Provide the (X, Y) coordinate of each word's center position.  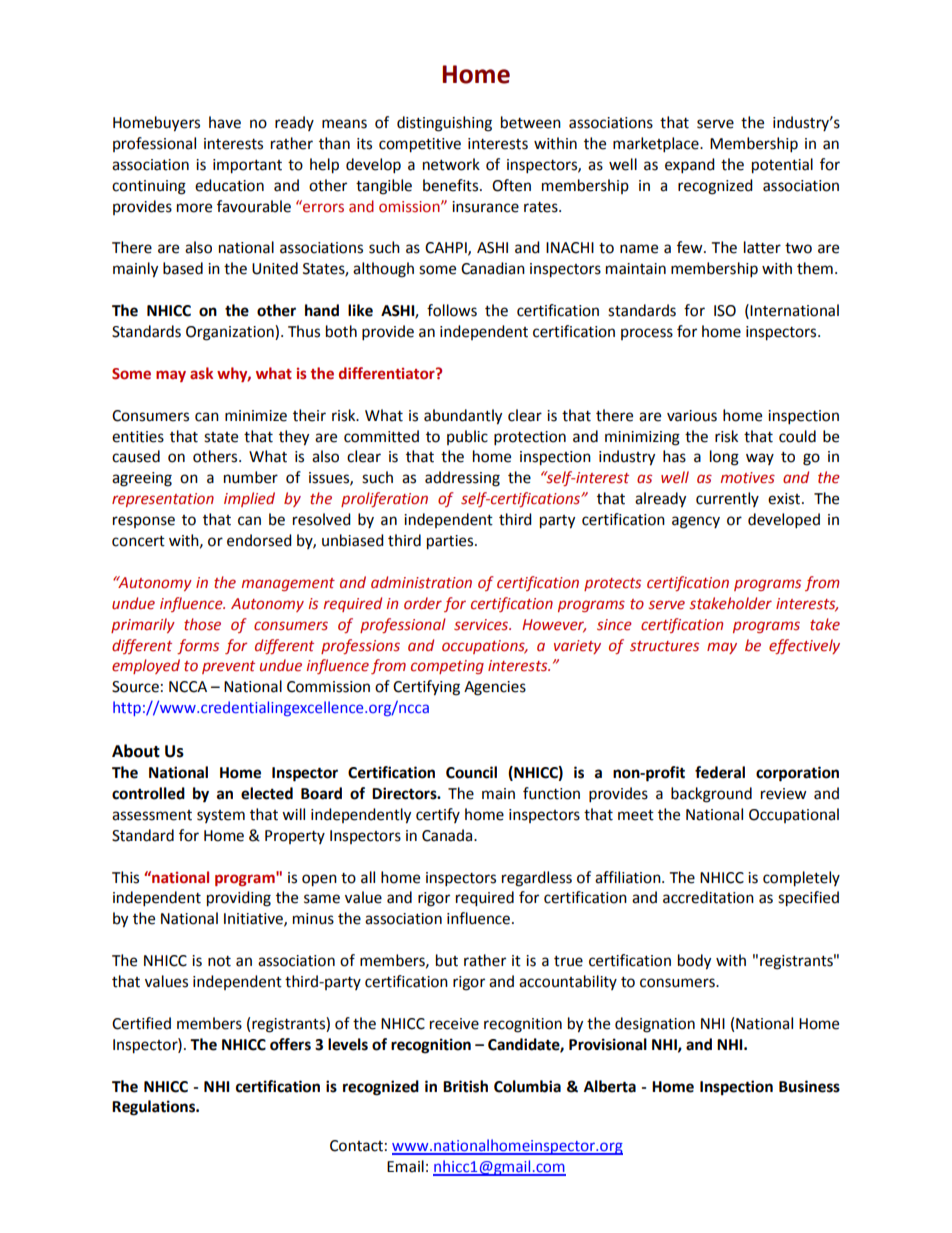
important (247, 166)
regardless (537, 879)
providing (239, 899)
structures (664, 646)
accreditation (708, 897)
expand (690, 166)
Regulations (155, 1108)
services (482, 625)
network (451, 164)
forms (198, 646)
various (692, 416)
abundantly (463, 417)
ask (201, 373)
